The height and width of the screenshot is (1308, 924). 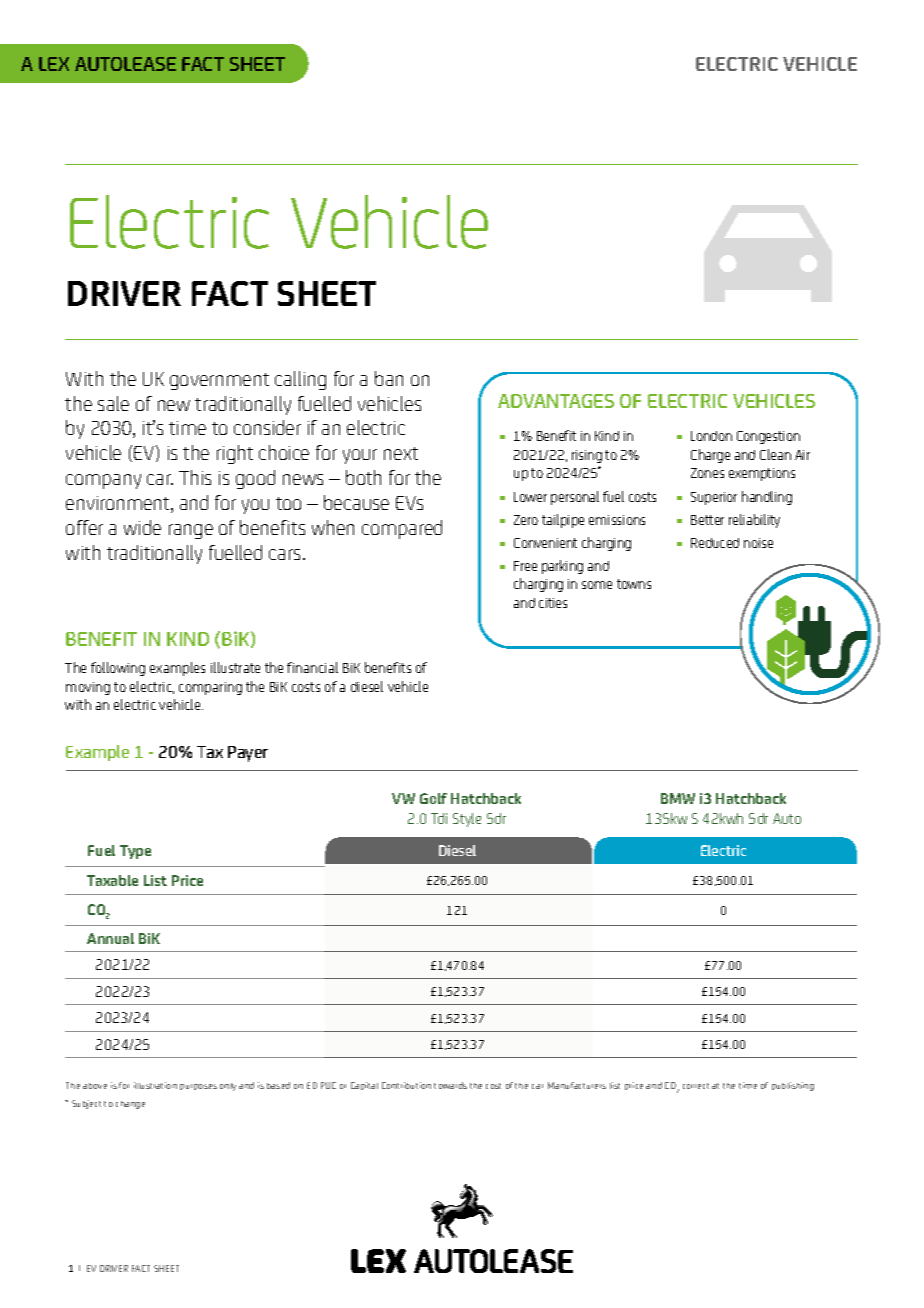 What do you see at coordinates (389, 378) in the screenshot?
I see `ban` at bounding box center [389, 378].
